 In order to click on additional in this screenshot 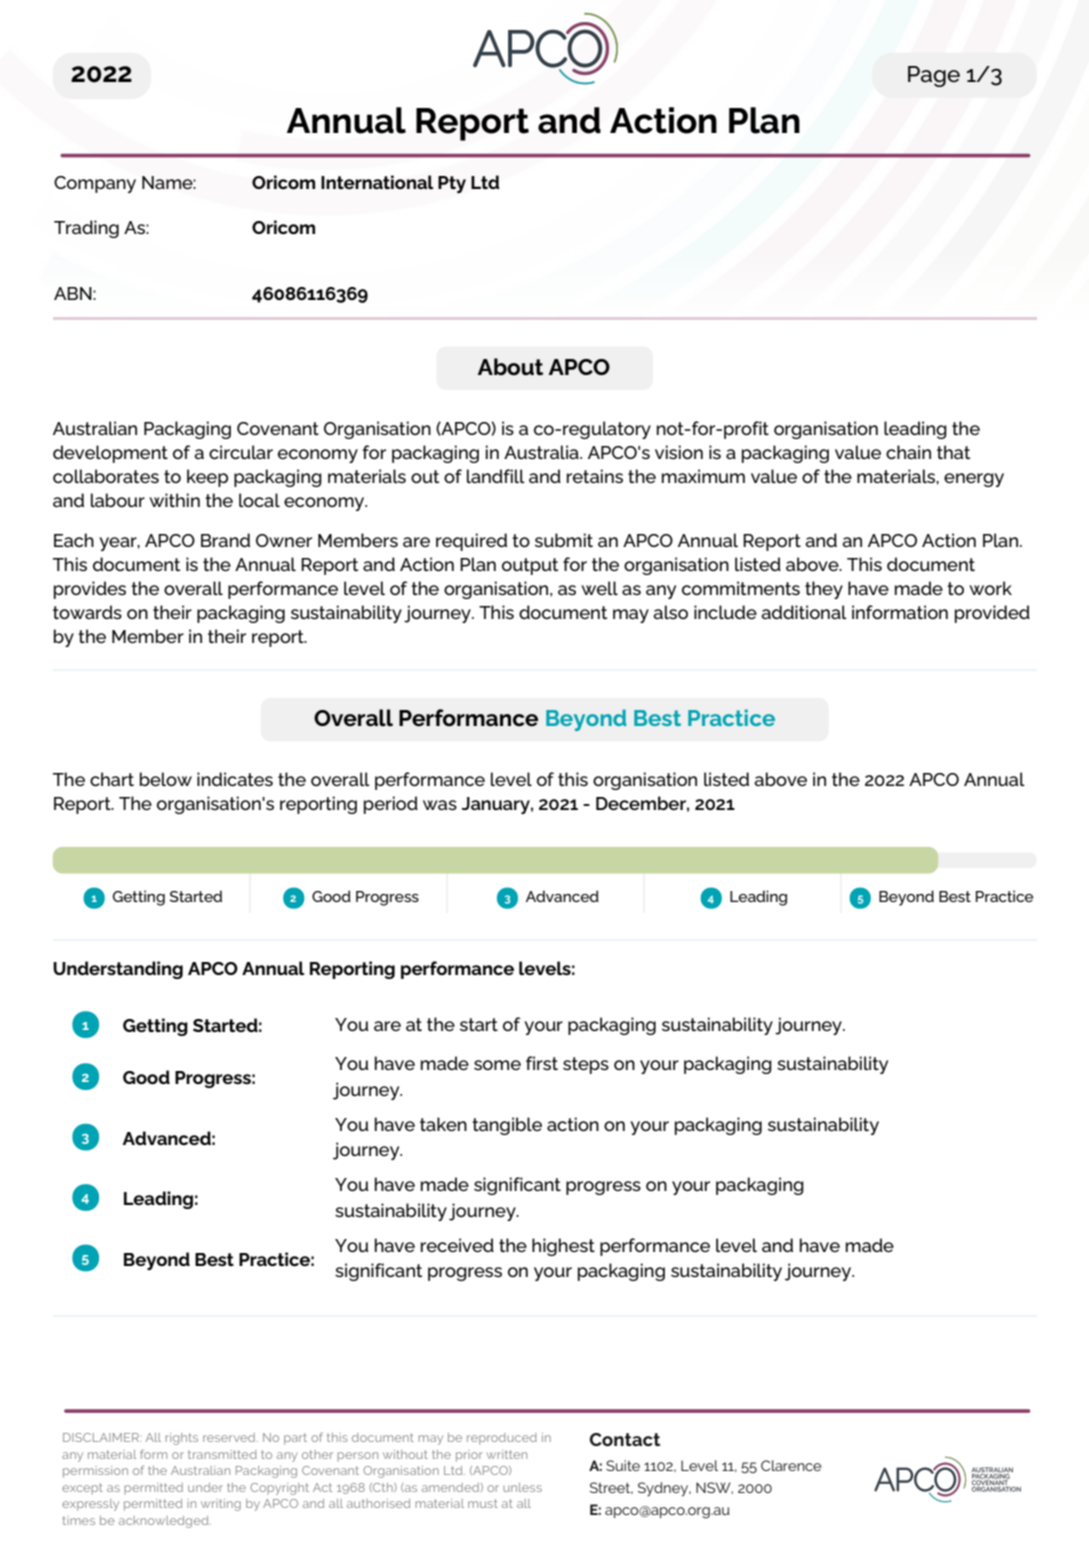, I will do `click(804, 612)`.
